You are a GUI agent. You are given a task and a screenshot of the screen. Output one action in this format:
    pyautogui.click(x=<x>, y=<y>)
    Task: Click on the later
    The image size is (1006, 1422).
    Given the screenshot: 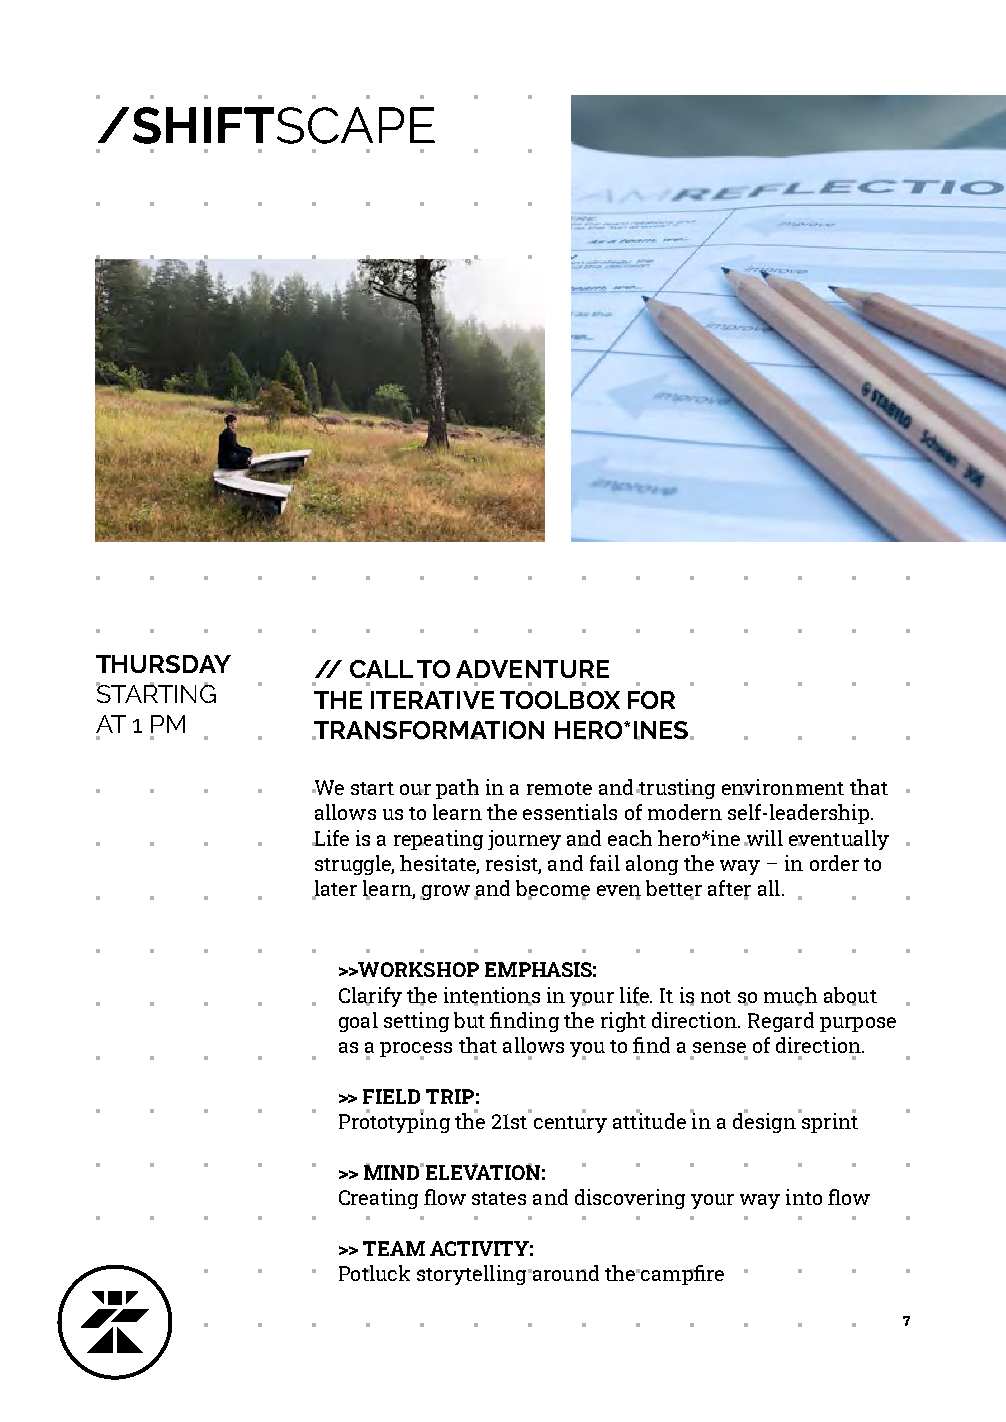 What is the action you would take?
    pyautogui.click(x=334, y=889)
